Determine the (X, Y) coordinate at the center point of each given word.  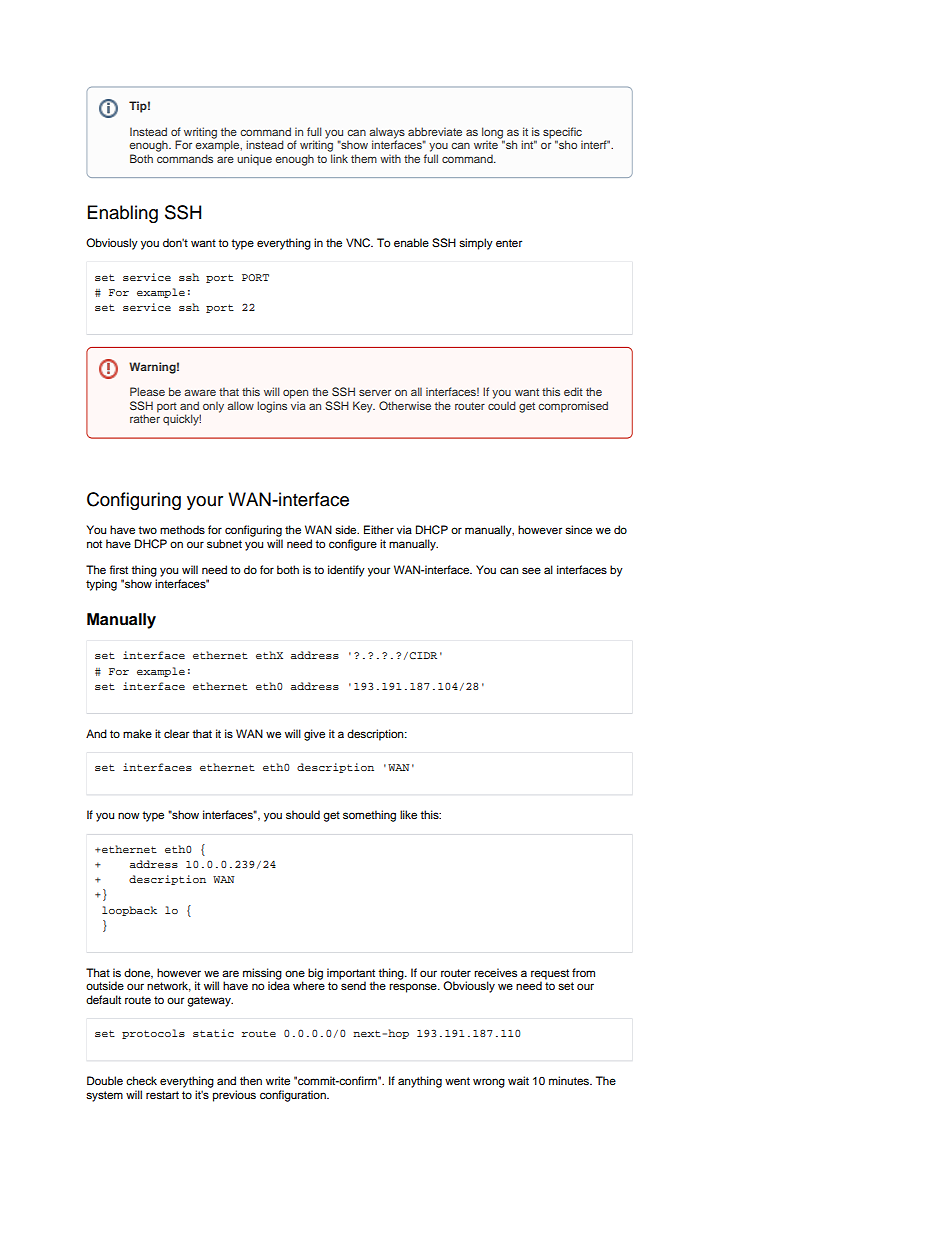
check (141, 1080)
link (339, 158)
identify (346, 571)
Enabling (123, 214)
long (493, 134)
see (531, 570)
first (118, 569)
